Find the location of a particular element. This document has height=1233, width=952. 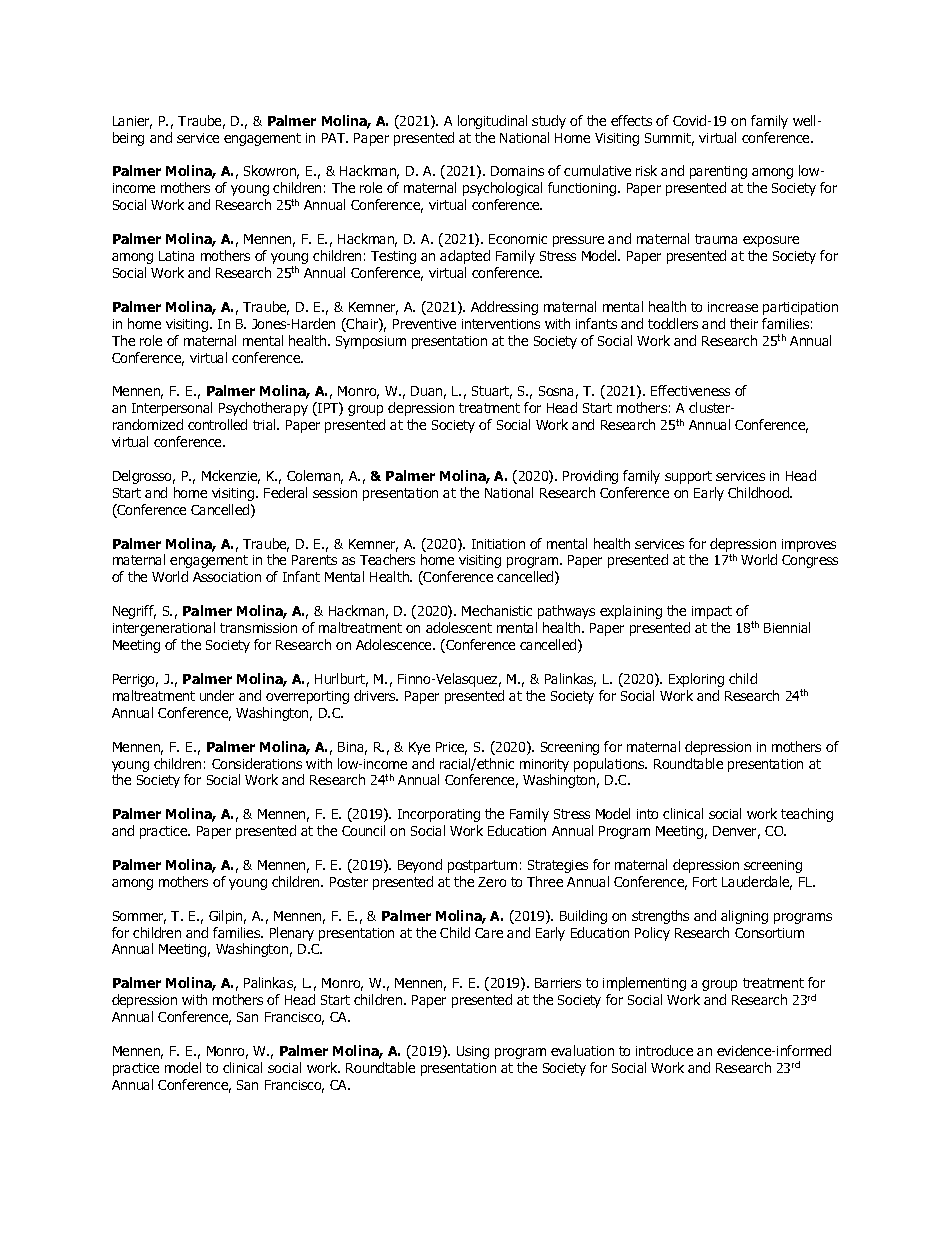

interventions is located at coordinates (501, 324).
